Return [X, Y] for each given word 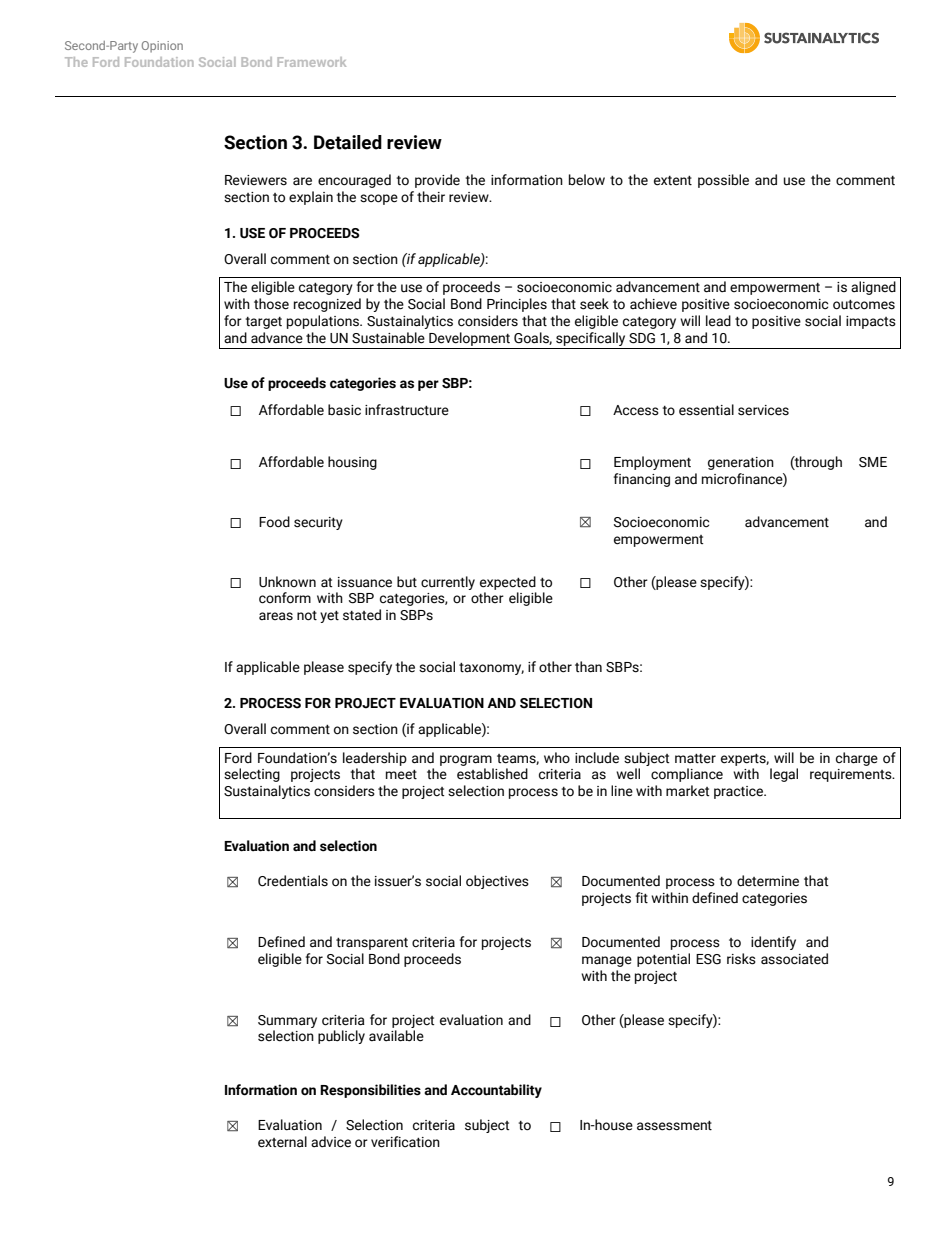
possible [723, 181]
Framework [312, 62]
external [282, 1142]
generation [741, 463]
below [587, 180]
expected [508, 583]
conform [285, 598]
